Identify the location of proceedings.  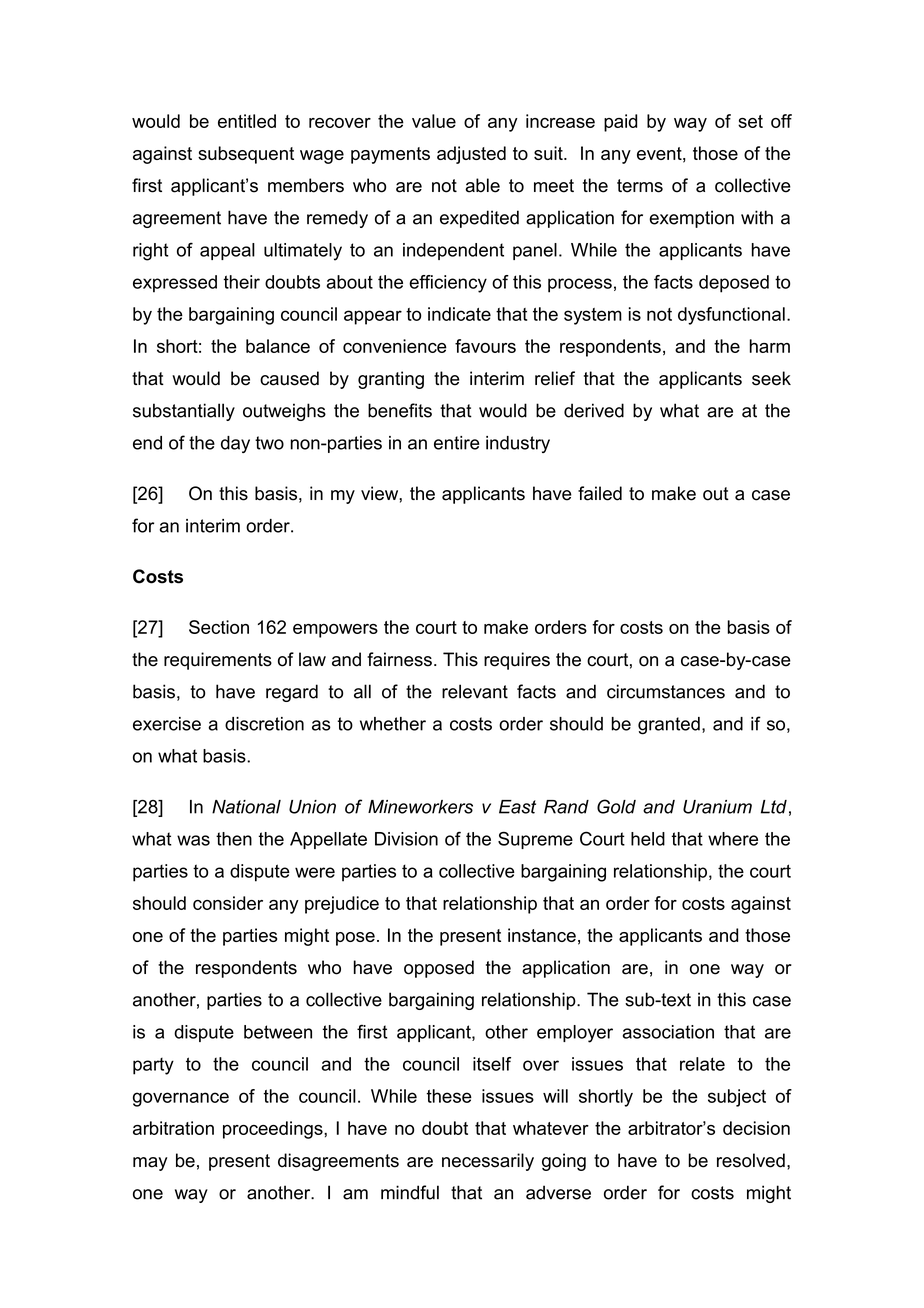
(274, 1130).
